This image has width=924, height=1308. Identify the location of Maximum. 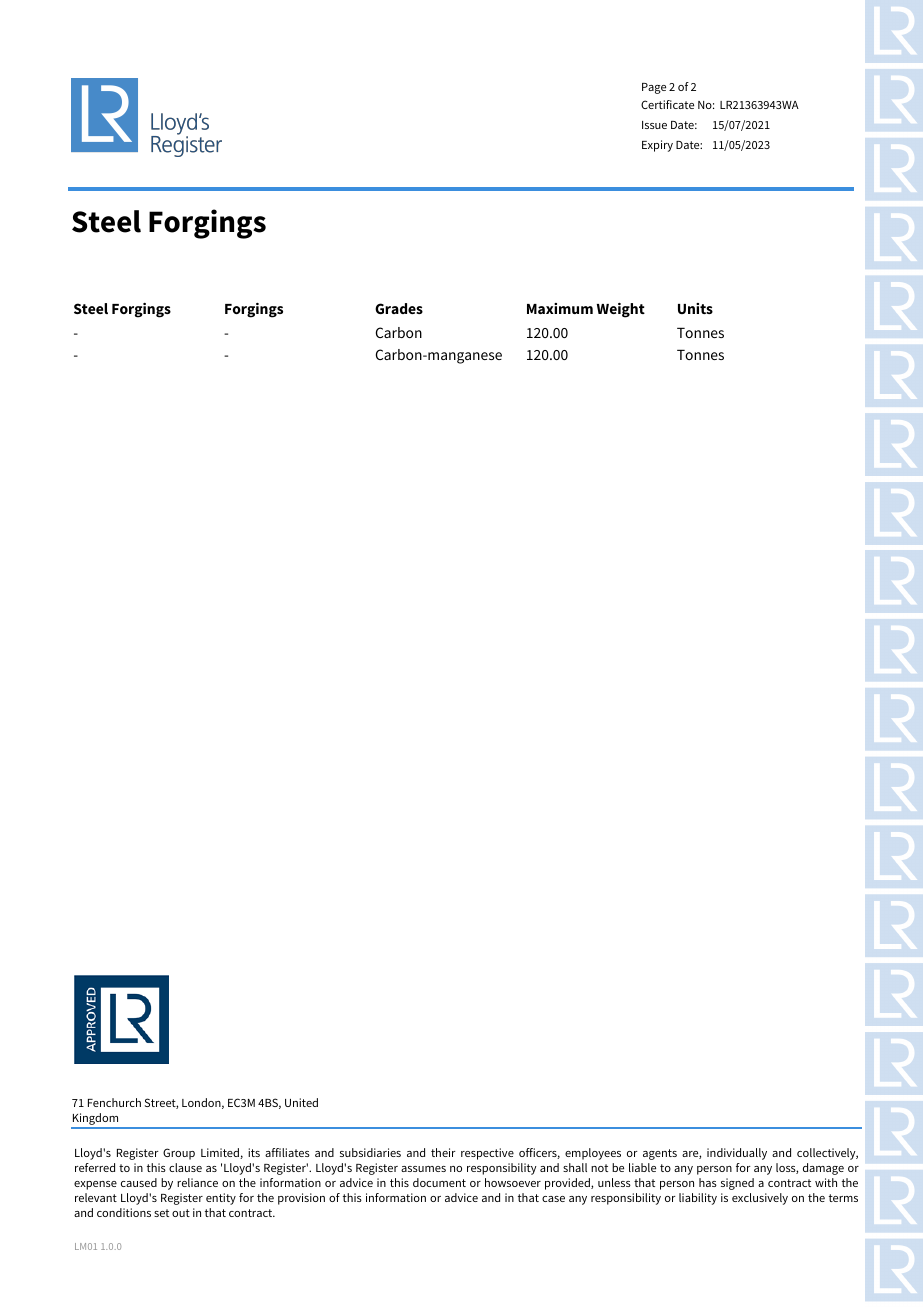
(560, 308).
